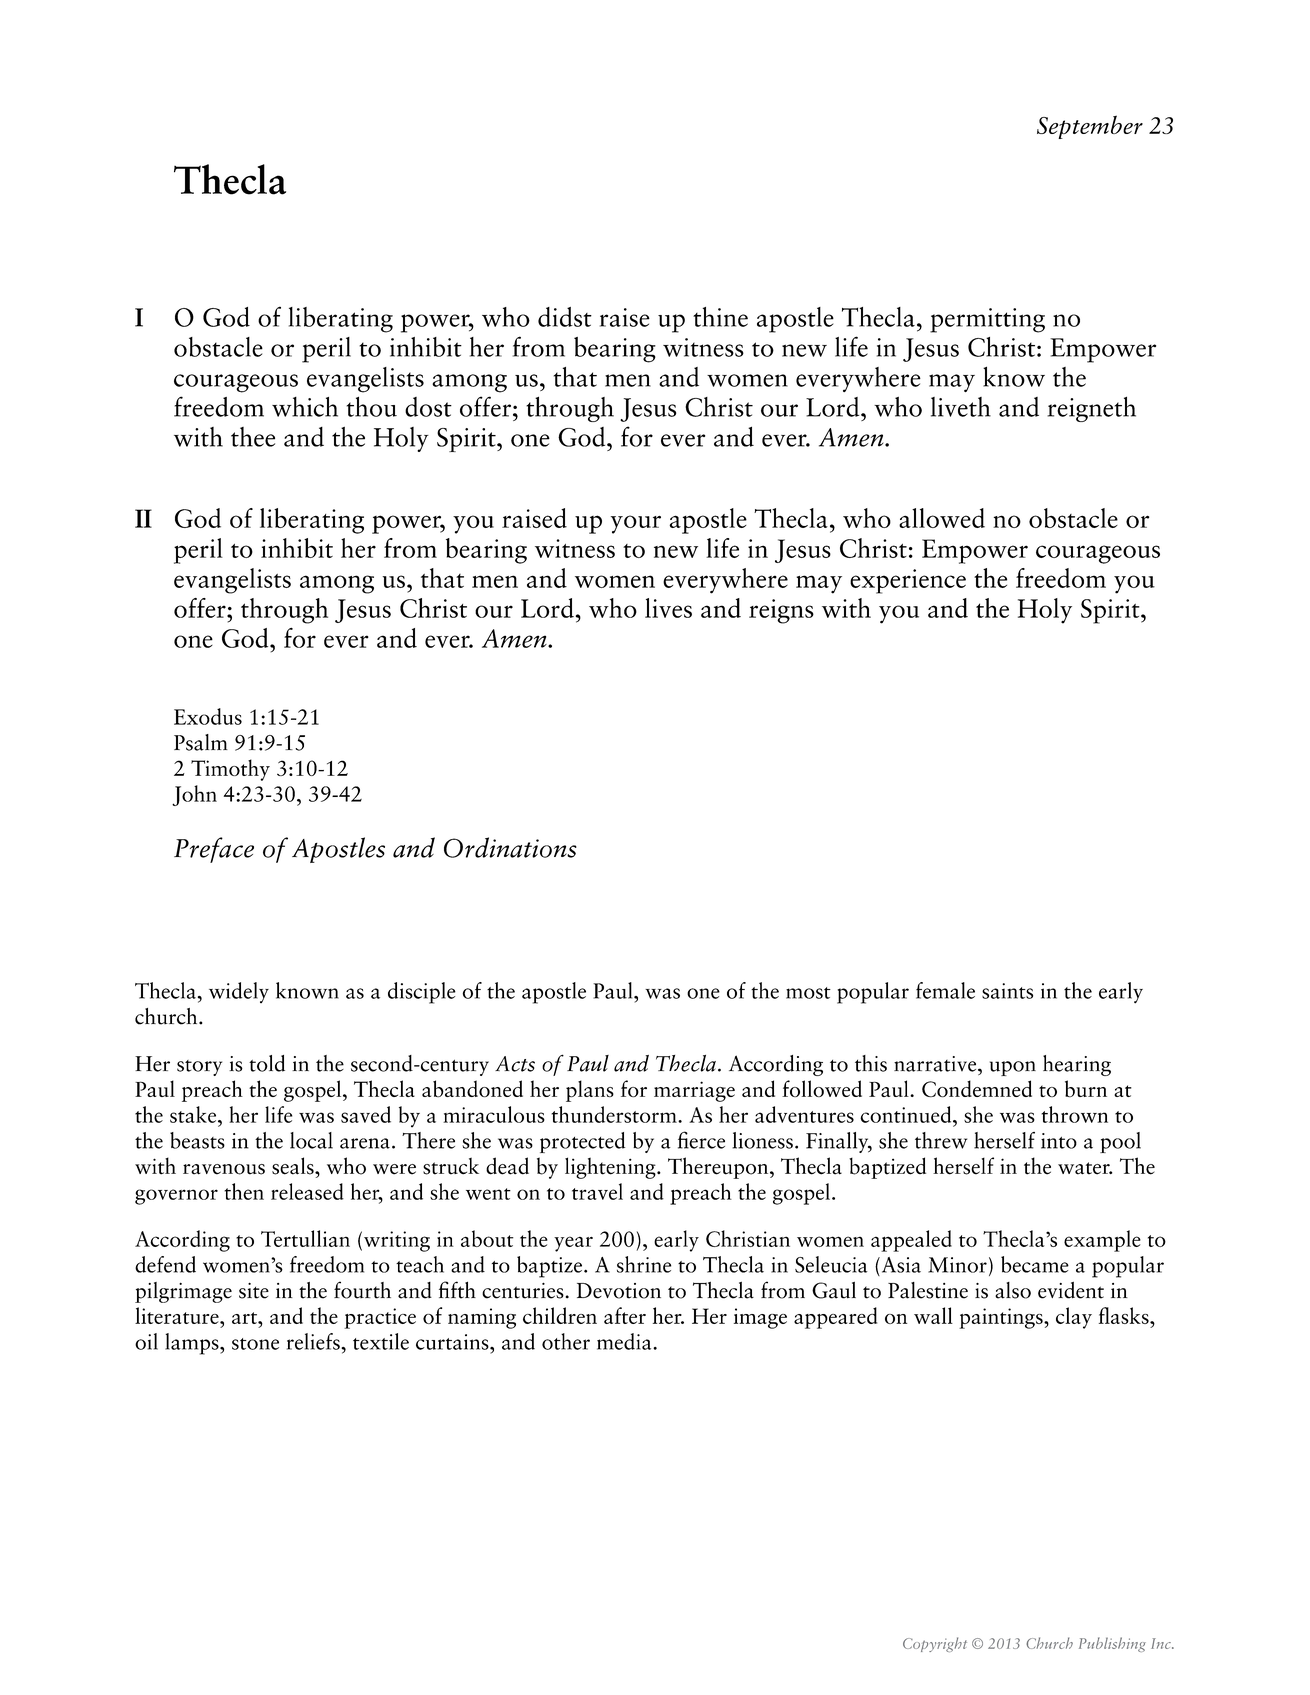  What do you see at coordinates (253, 437) in the screenshot?
I see `thee` at bounding box center [253, 437].
